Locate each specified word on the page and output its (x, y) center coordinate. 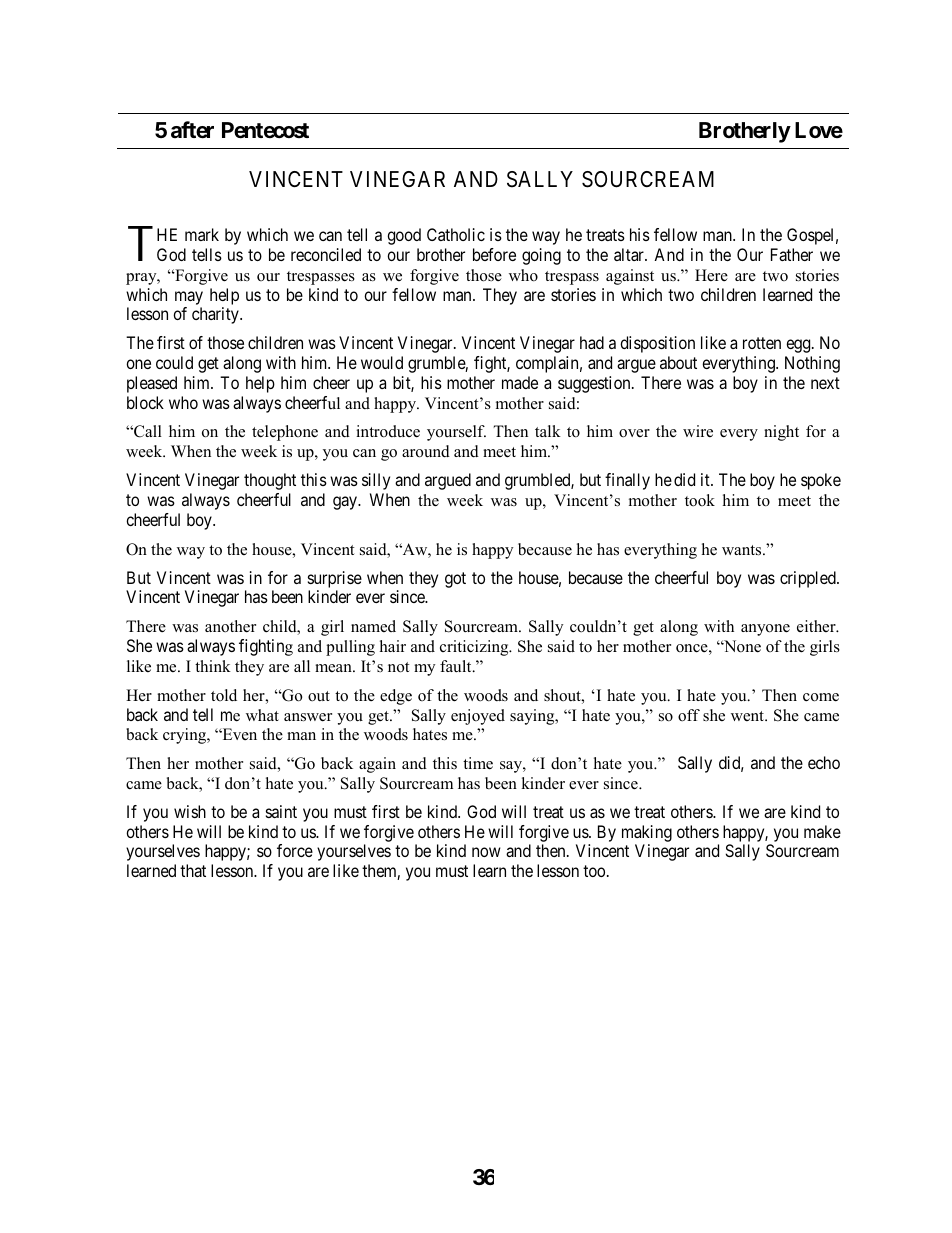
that (193, 870)
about (678, 362)
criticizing (475, 648)
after (192, 130)
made (520, 382)
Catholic (456, 234)
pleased (152, 384)
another (230, 626)
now (486, 852)
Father (792, 254)
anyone (765, 630)
